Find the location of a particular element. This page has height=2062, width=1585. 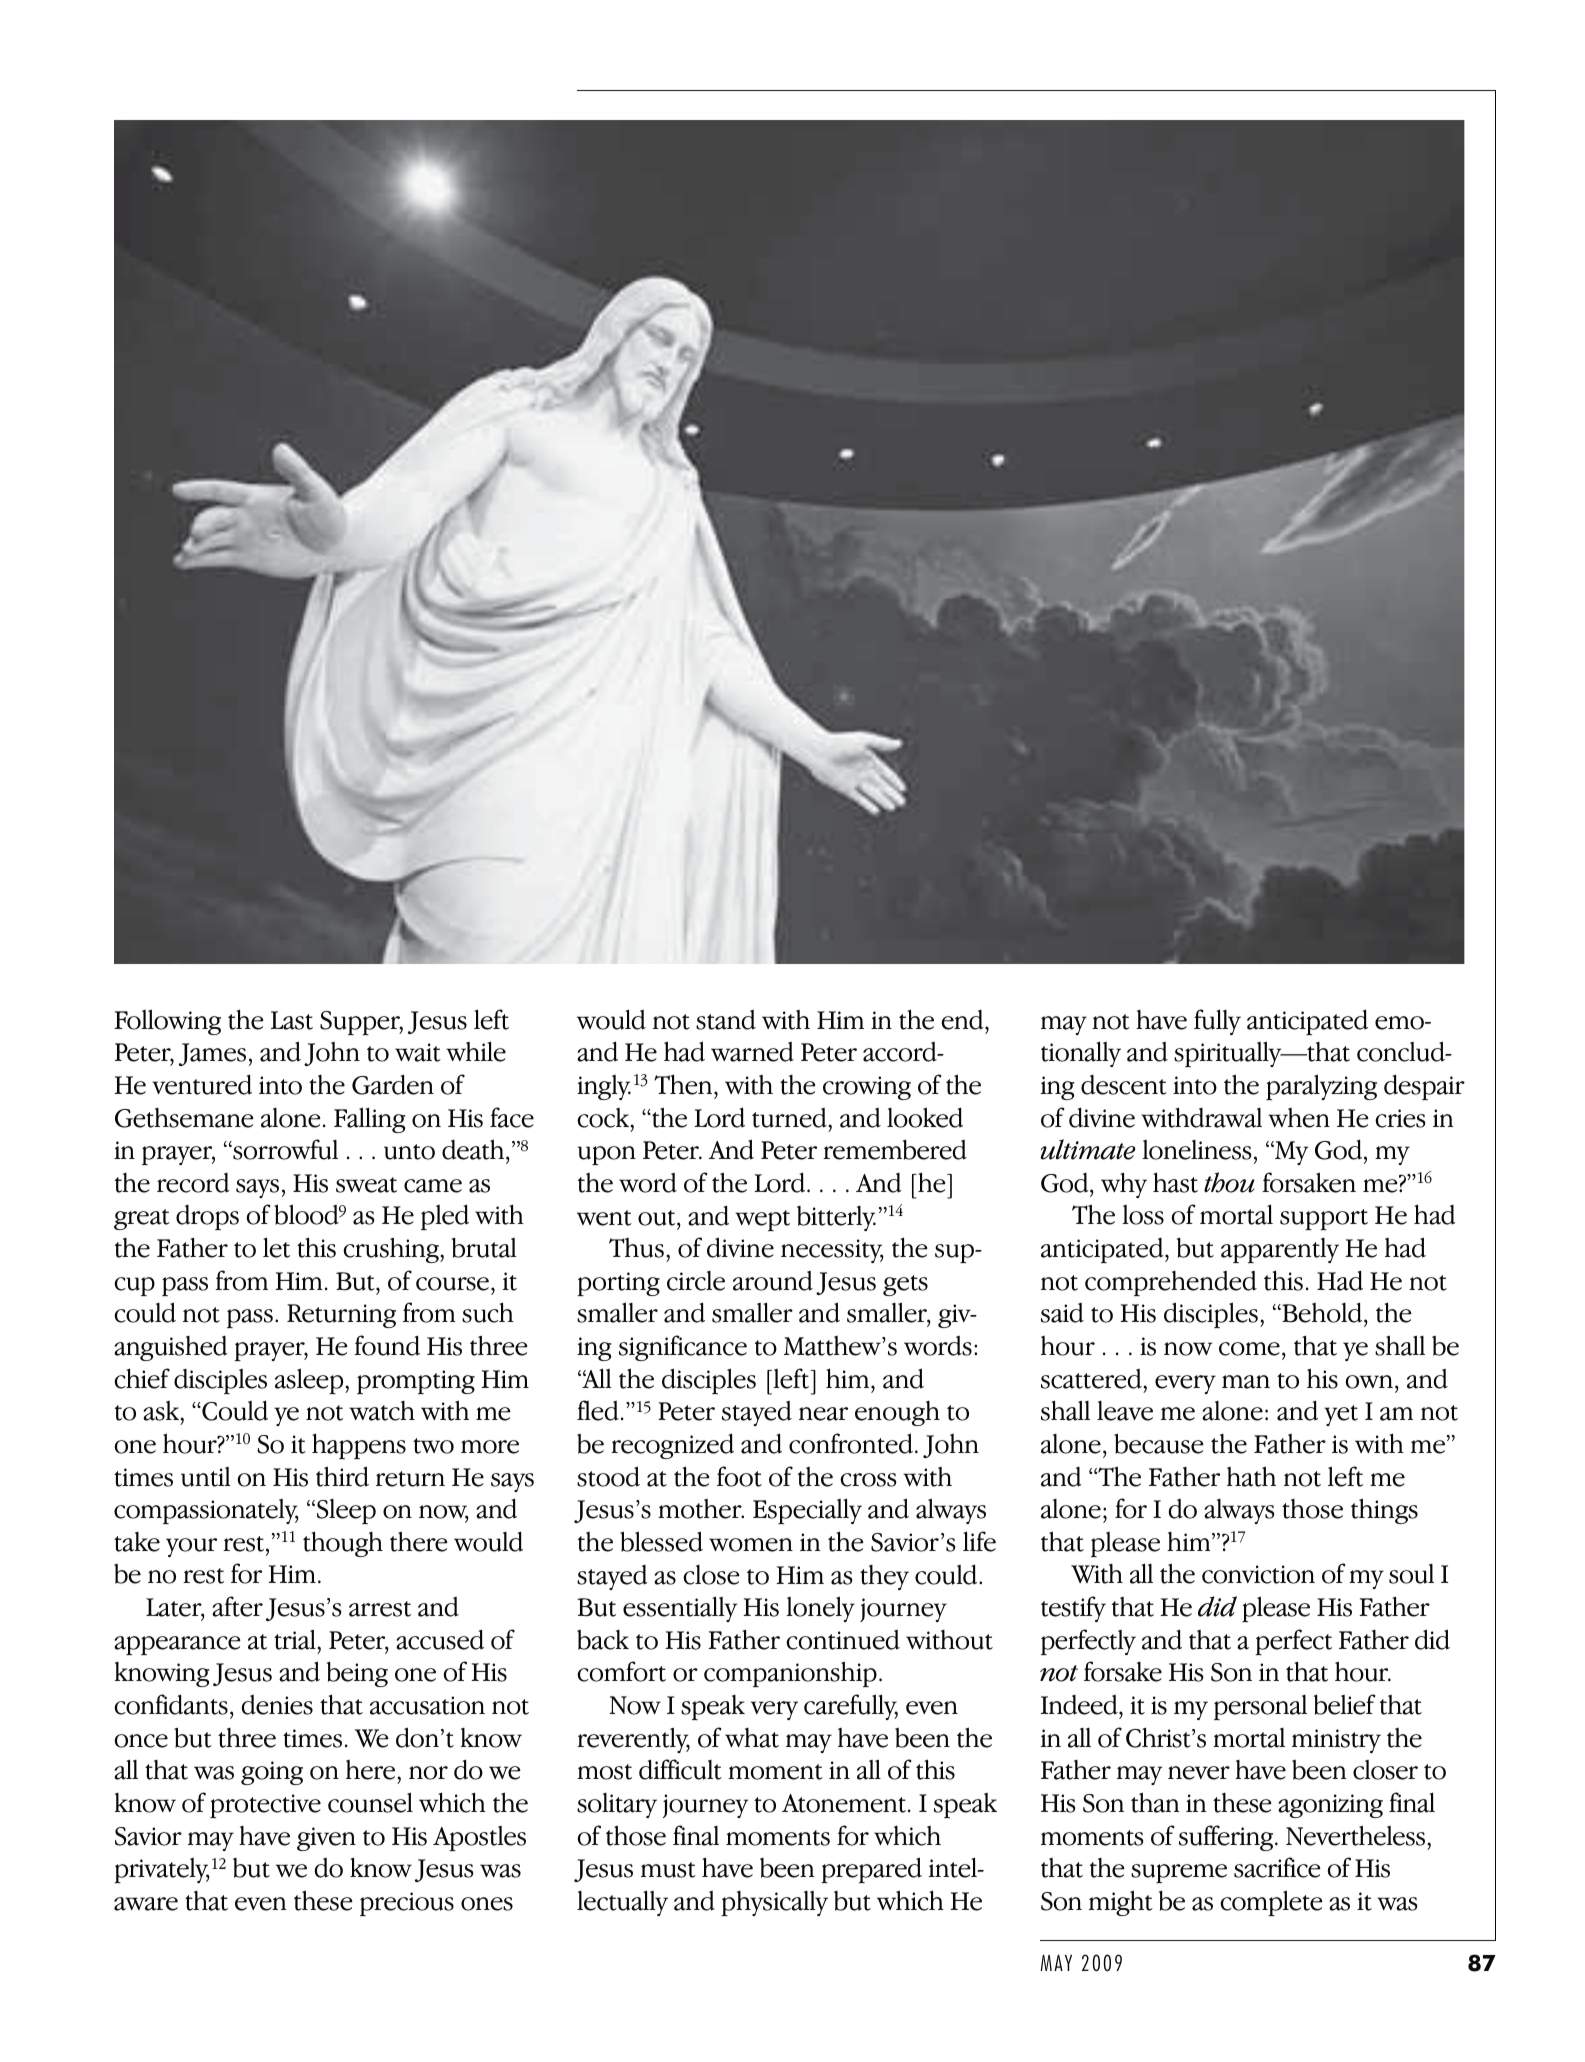

paralyzing is located at coordinates (1321, 1087).
